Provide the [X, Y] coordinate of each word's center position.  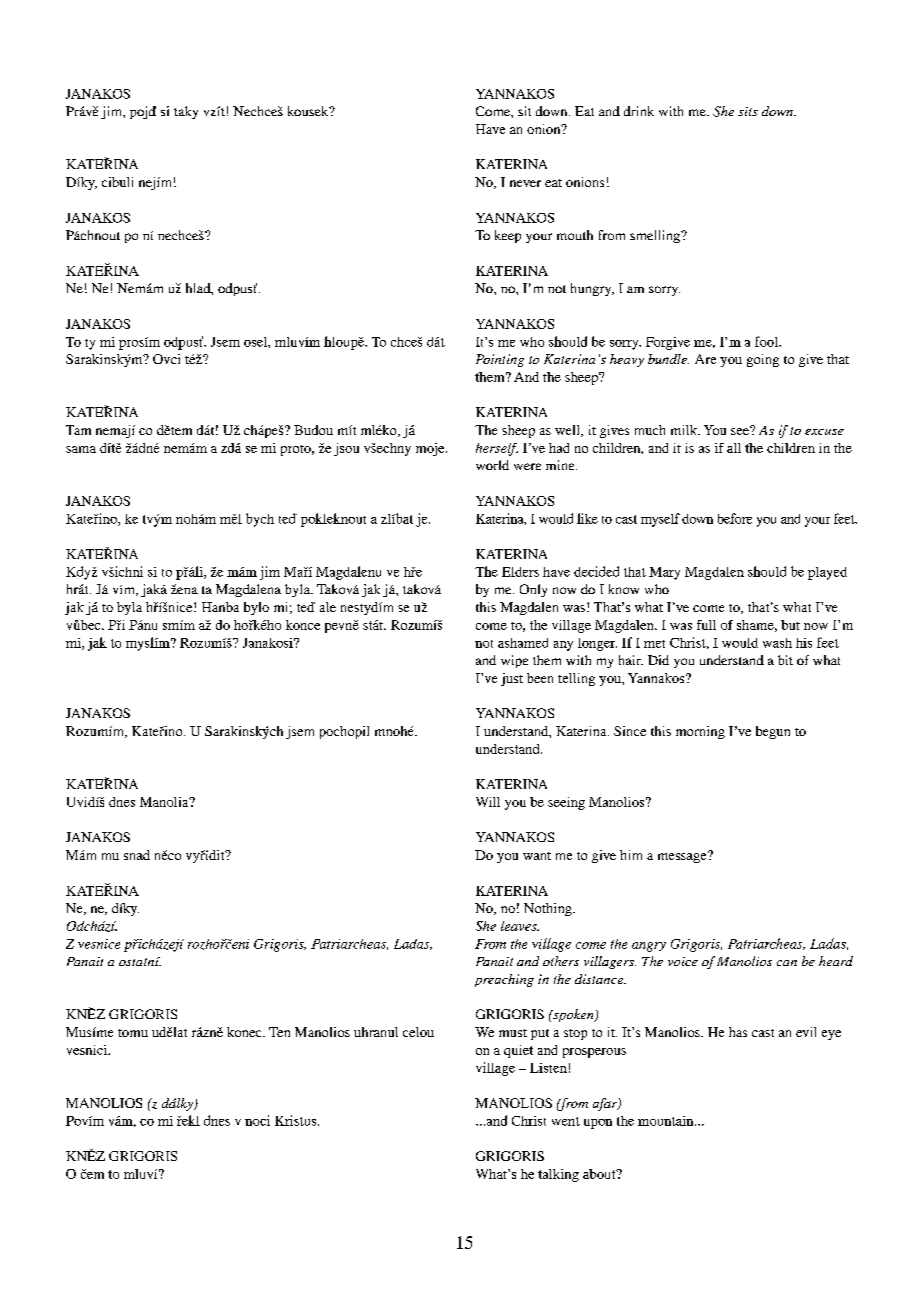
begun [773, 732]
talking [558, 1175]
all [734, 448]
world [492, 465]
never [525, 183]
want [537, 856]
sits [748, 111]
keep [508, 236]
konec [245, 1032]
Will [488, 802]
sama [81, 449]
